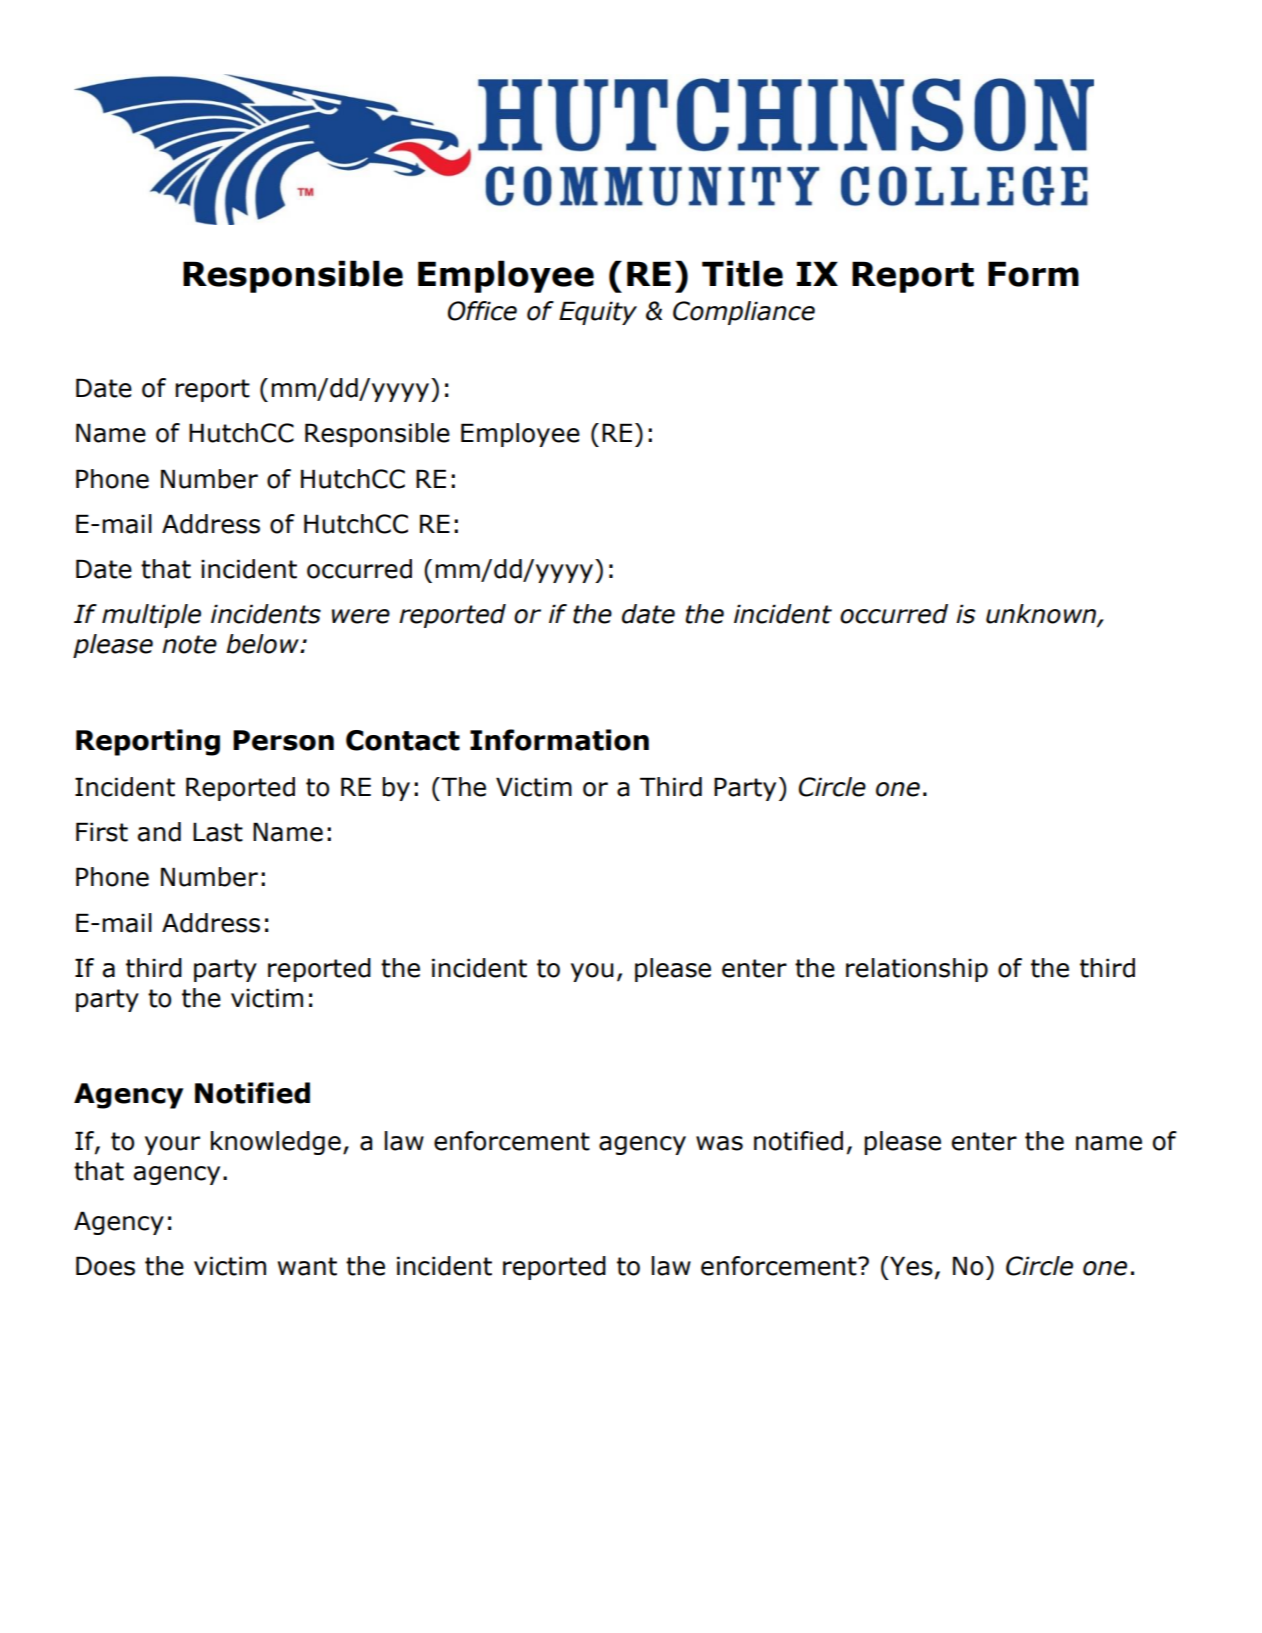 Image resolution: width=1262 pixels, height=1633 pixels. What do you see at coordinates (283, 740) in the screenshot?
I see `Person` at bounding box center [283, 740].
